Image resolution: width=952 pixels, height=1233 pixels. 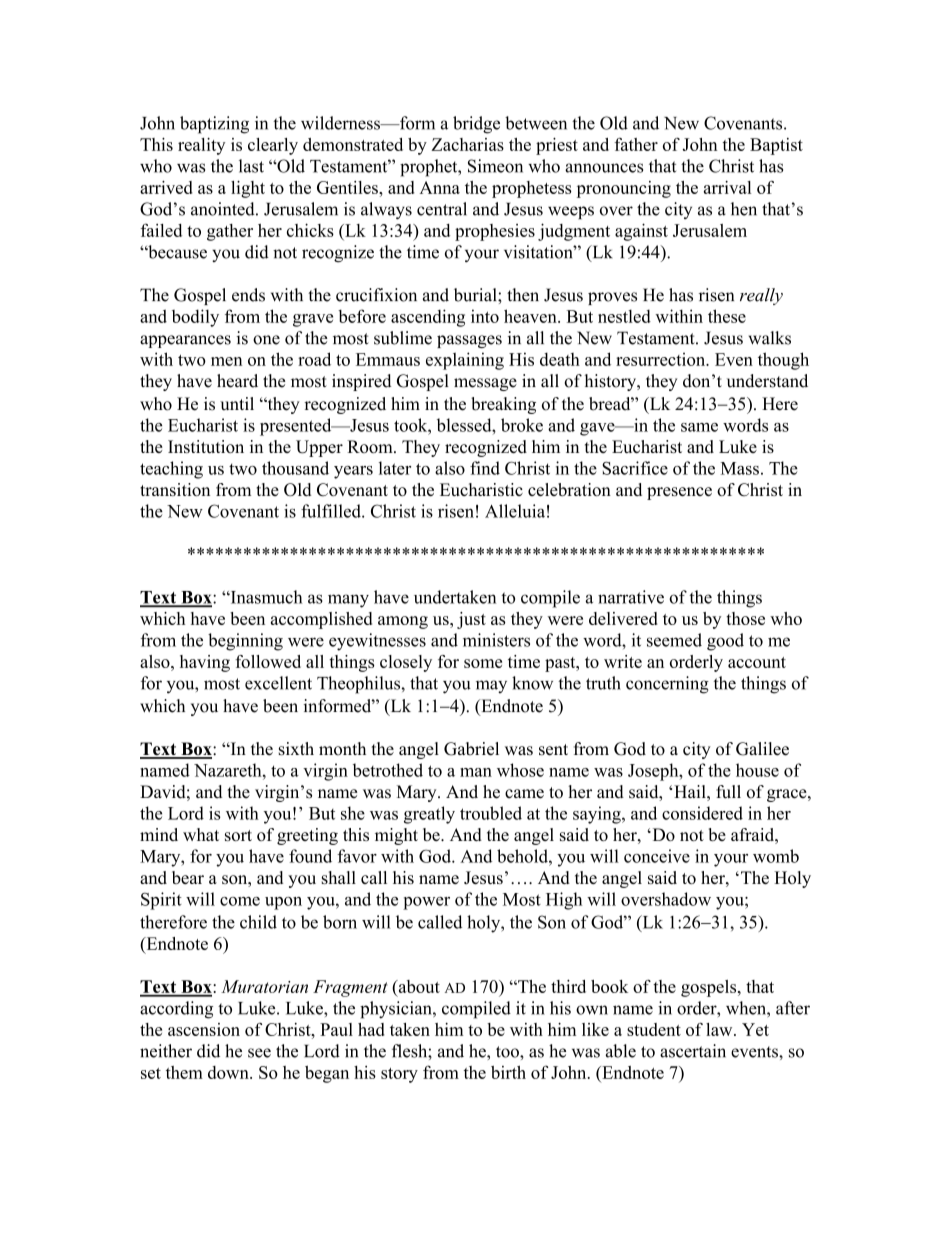 I want to click on beginning, so click(x=245, y=642).
